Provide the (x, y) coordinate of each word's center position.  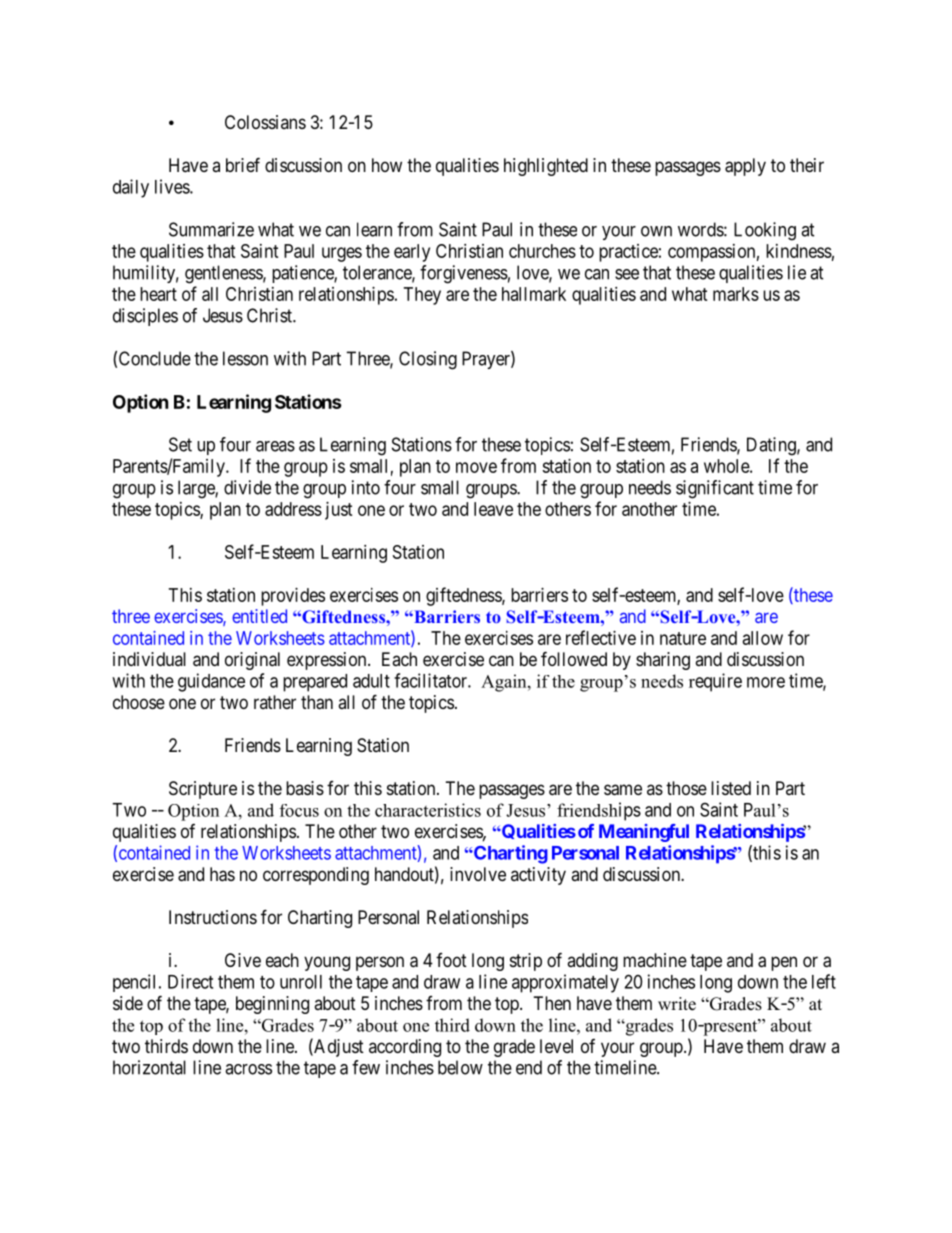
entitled (259, 616)
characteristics (428, 810)
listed (731, 788)
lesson (245, 358)
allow (763, 638)
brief (243, 164)
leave (493, 509)
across (248, 1069)
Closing (428, 360)
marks (736, 294)
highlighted (546, 167)
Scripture (203, 790)
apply (745, 167)
